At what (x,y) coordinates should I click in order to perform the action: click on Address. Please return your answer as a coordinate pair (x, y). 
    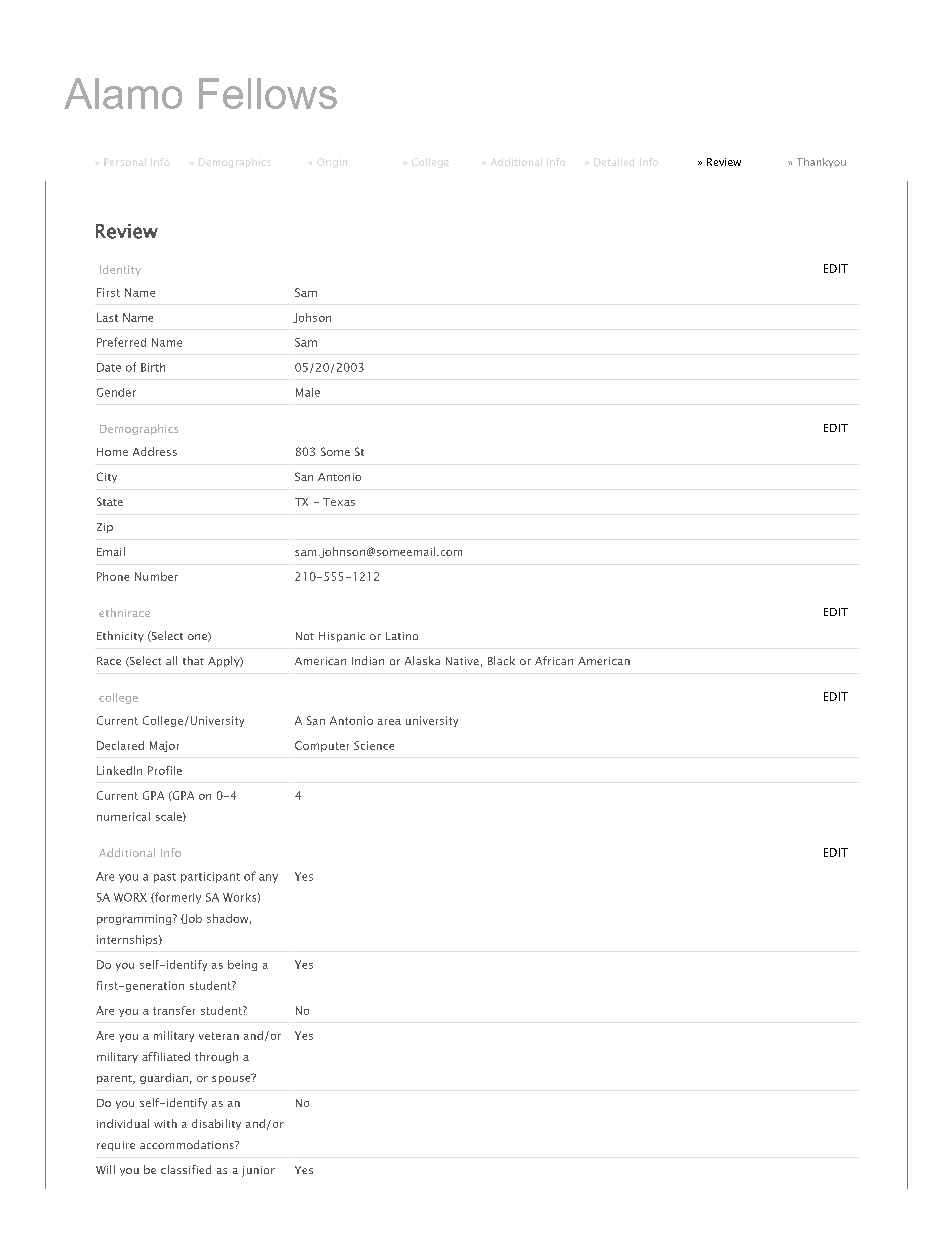
    Looking at the image, I should click on (155, 451).
